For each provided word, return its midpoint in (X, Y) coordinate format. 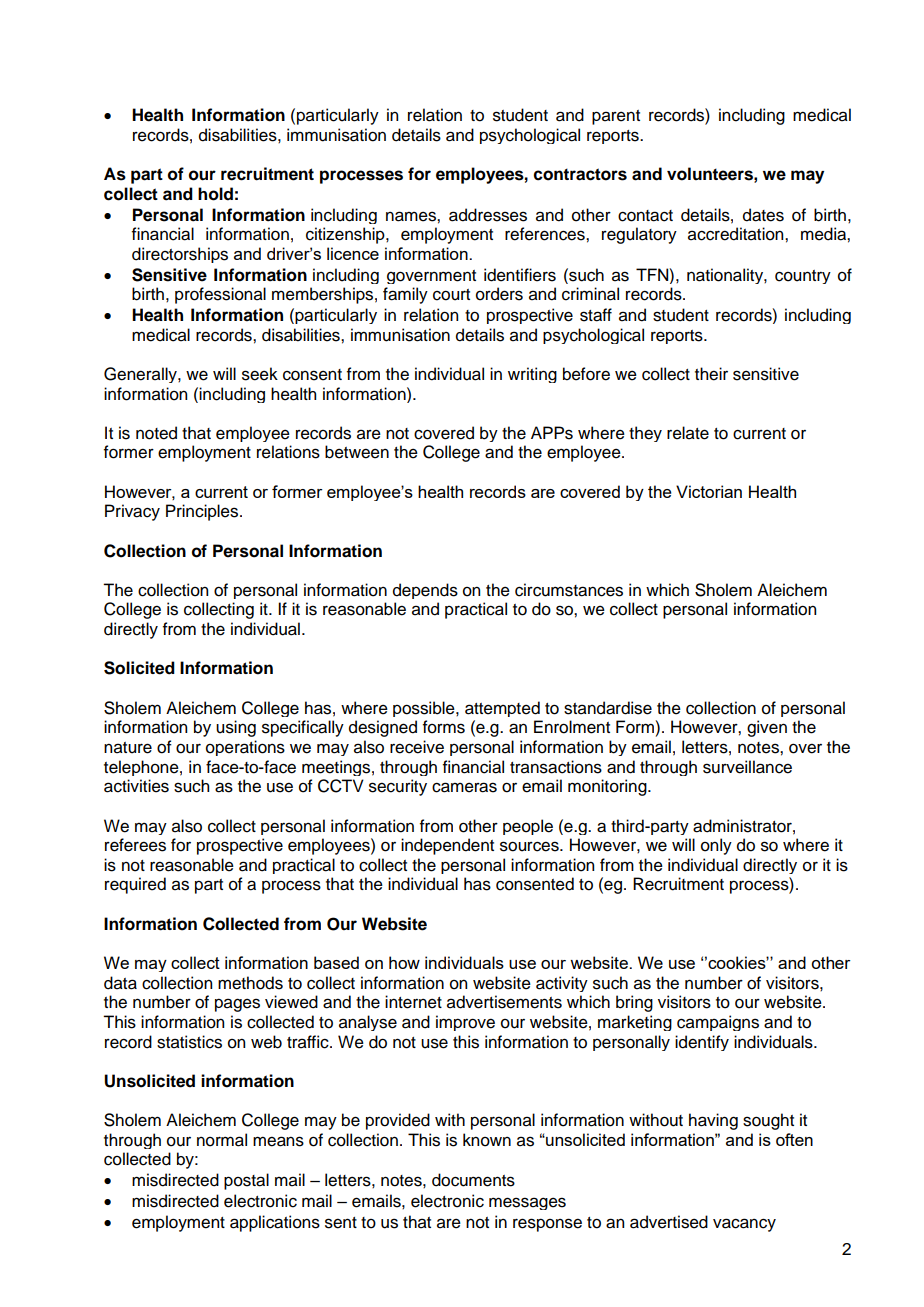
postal (246, 1181)
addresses (488, 215)
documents (473, 1180)
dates (763, 215)
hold (215, 194)
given (767, 728)
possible (425, 709)
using (236, 728)
